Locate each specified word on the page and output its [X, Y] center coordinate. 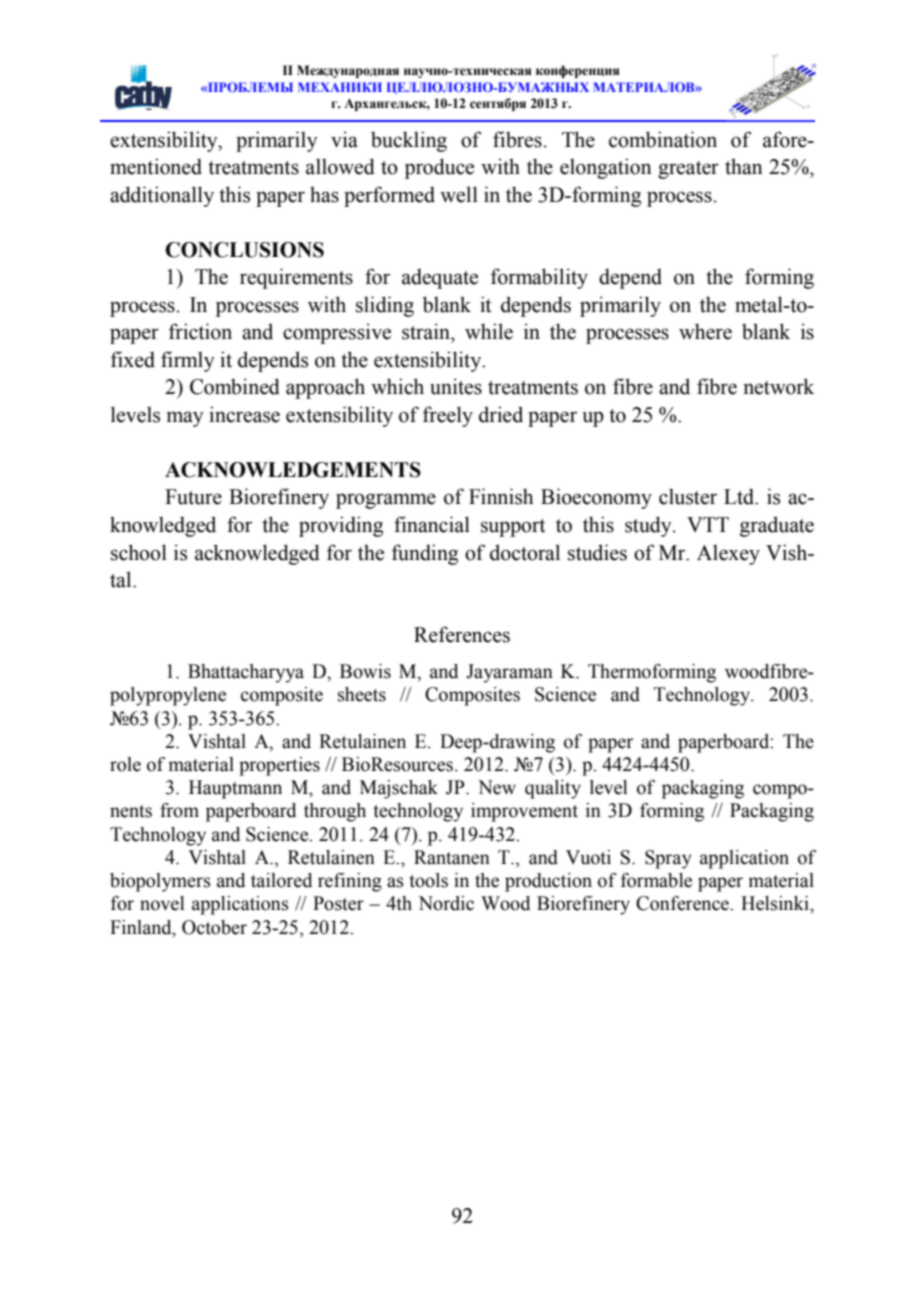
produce [439, 168]
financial [432, 524]
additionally [162, 196]
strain [427, 331]
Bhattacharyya [246, 673]
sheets [362, 694]
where [705, 331]
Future [193, 497]
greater [688, 170]
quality [553, 789]
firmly [188, 361]
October [214, 927]
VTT [708, 524]
